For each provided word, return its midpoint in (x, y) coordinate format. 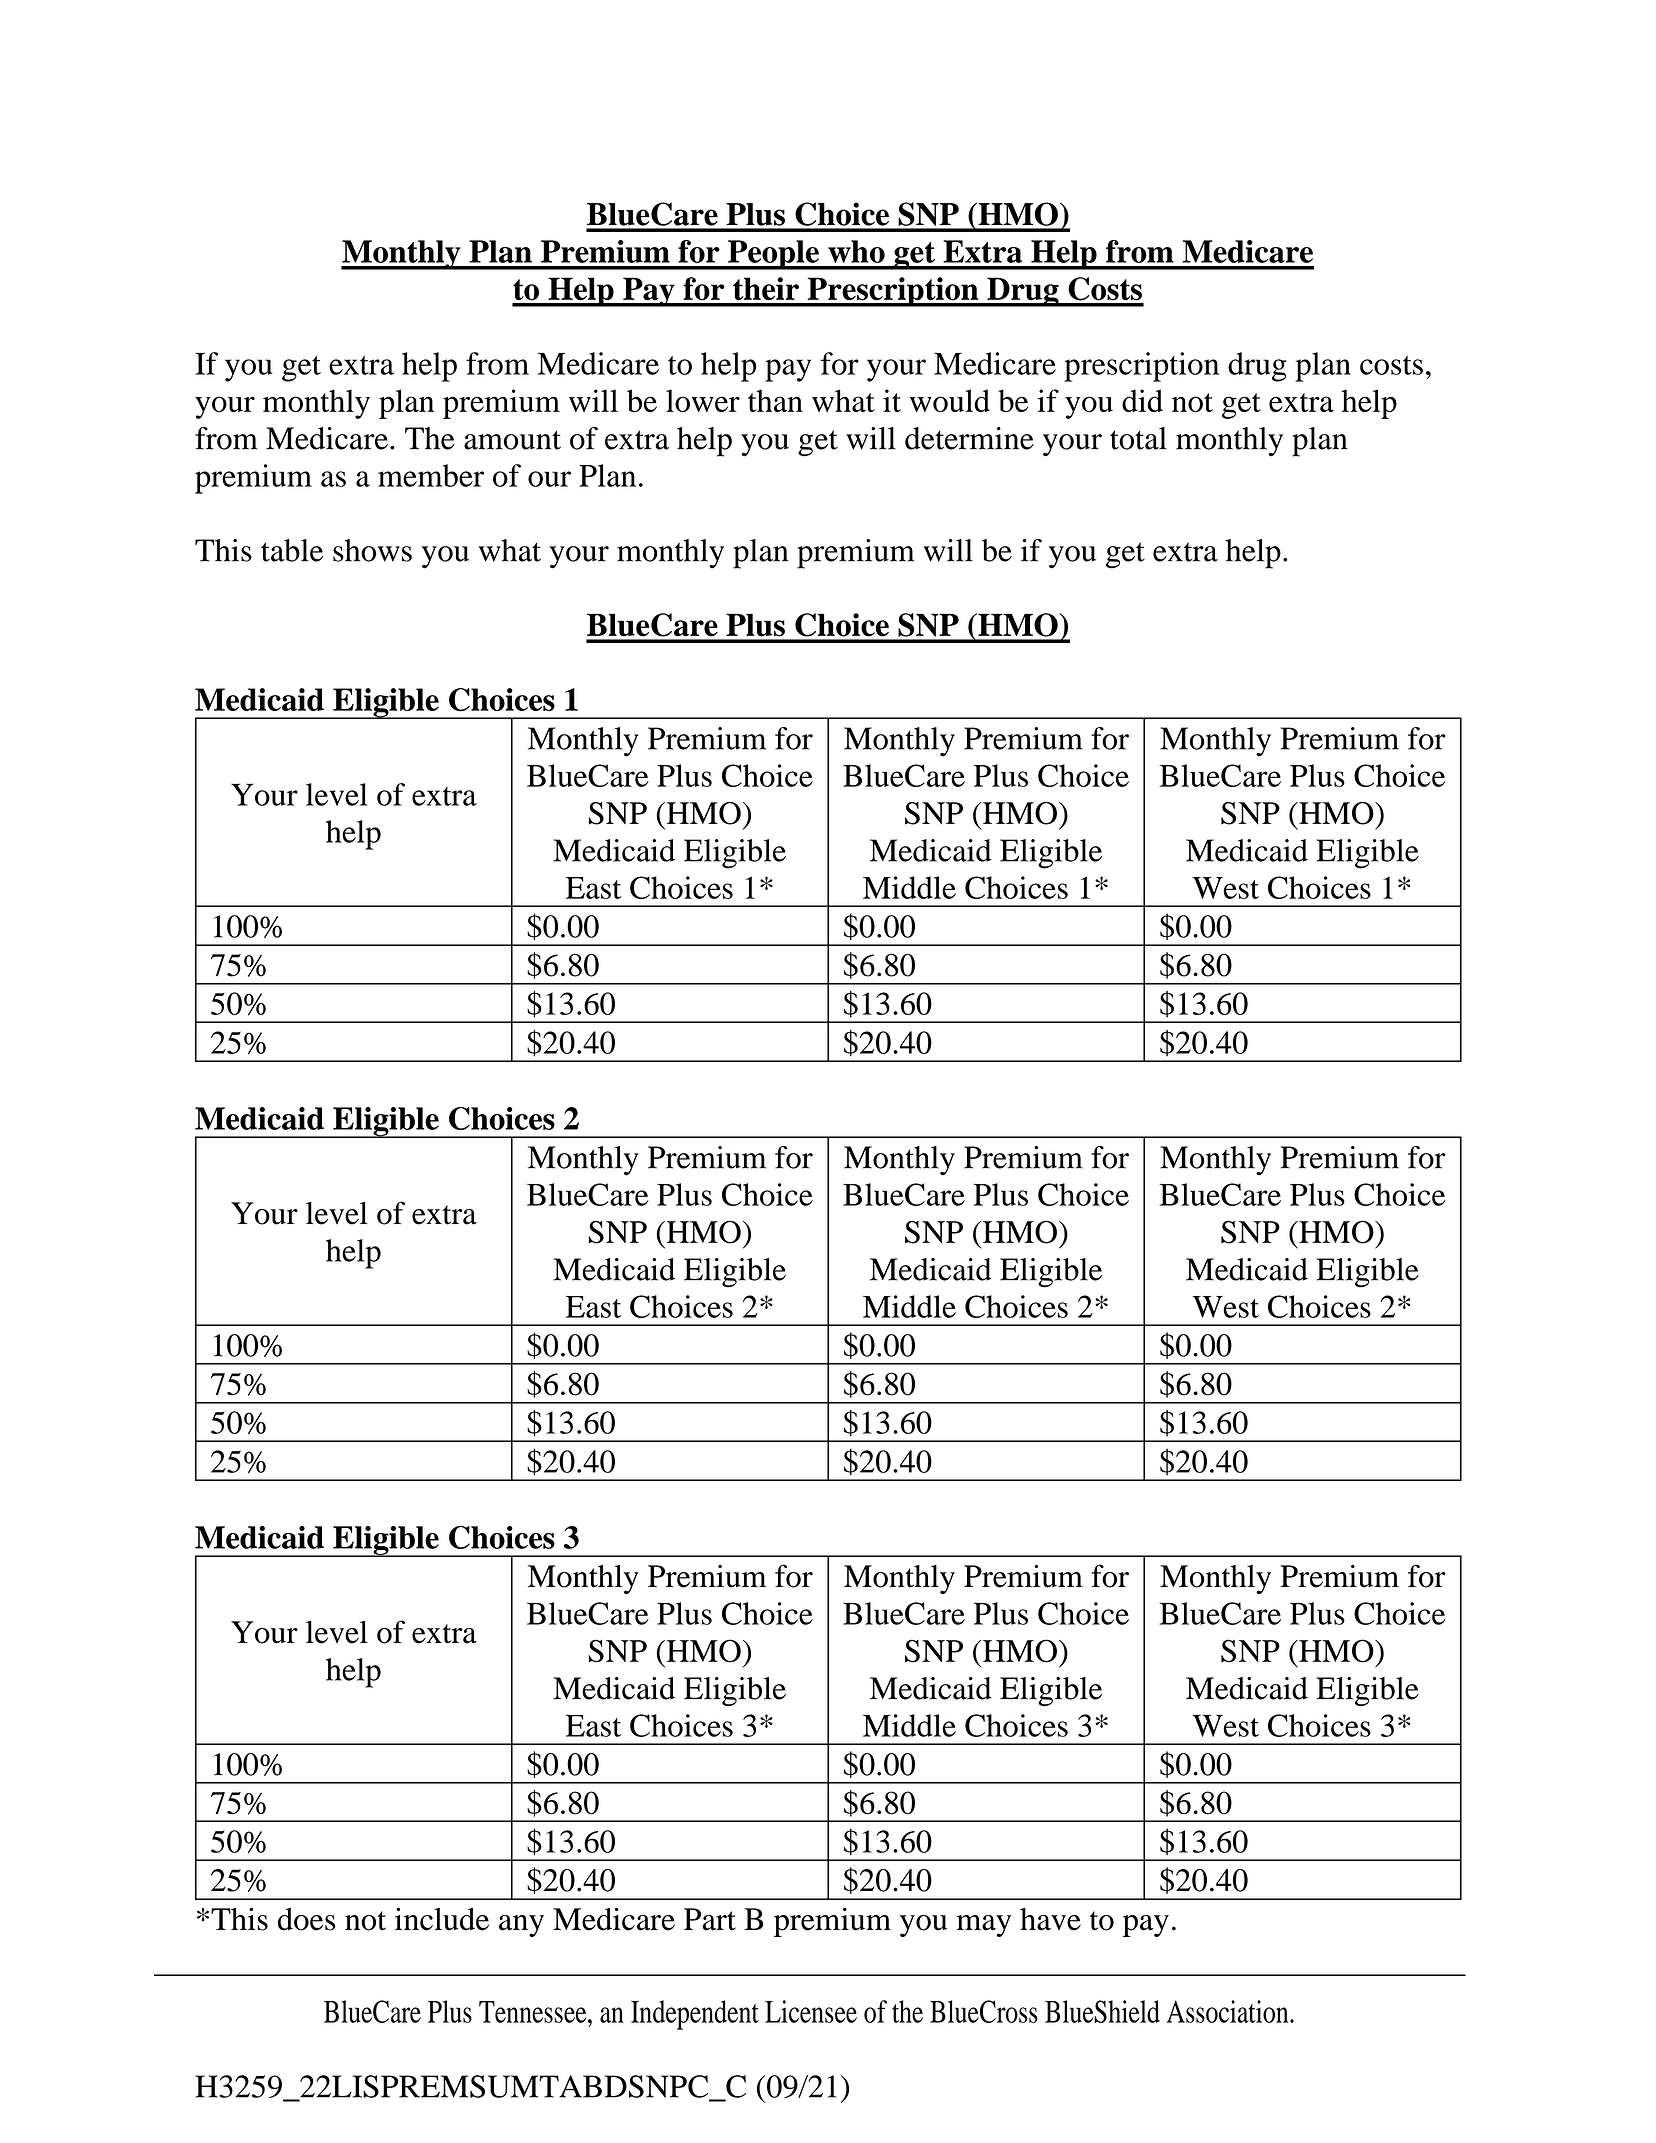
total (1138, 438)
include (442, 1919)
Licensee (811, 2011)
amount (512, 440)
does (306, 1919)
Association (1229, 2011)
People (773, 255)
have (1050, 1919)
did (1142, 400)
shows (372, 550)
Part (710, 1919)
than (775, 400)
